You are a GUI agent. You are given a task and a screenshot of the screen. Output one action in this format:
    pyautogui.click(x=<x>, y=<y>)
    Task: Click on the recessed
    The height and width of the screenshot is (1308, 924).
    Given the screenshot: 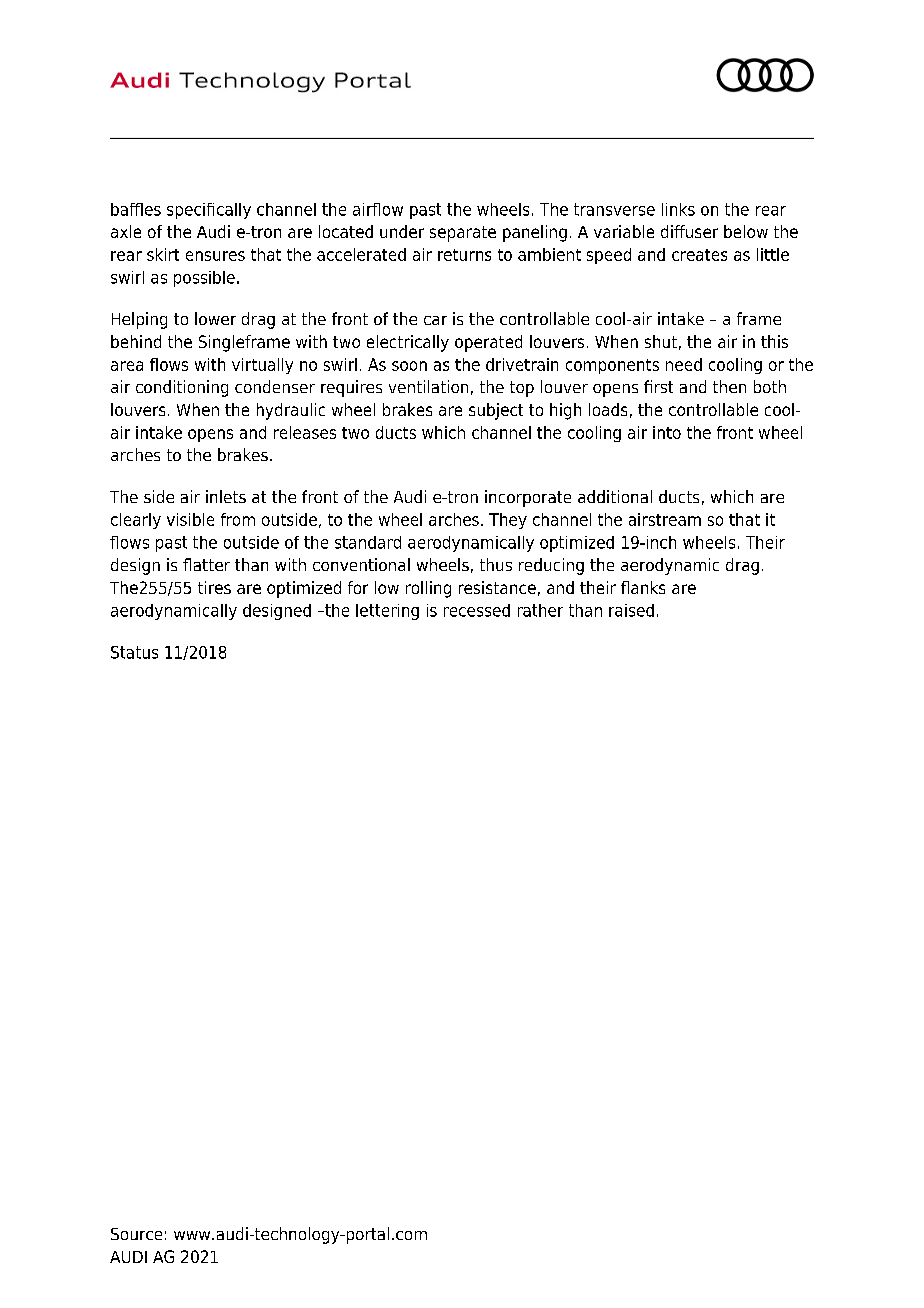 What is the action you would take?
    pyautogui.click(x=477, y=610)
